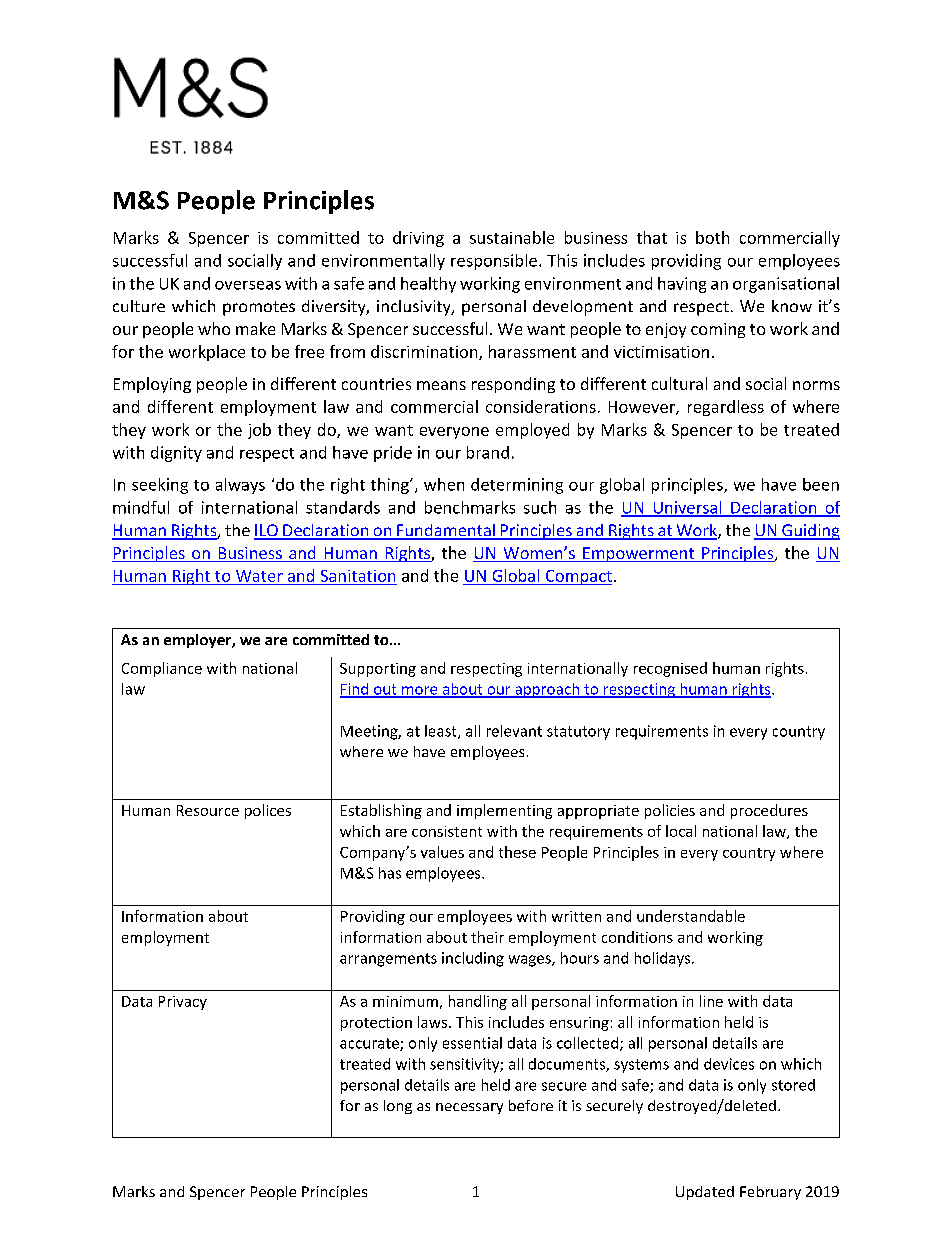 This screenshot has width=952, height=1233. What do you see at coordinates (711, 1001) in the screenshot?
I see `line` at bounding box center [711, 1001].
